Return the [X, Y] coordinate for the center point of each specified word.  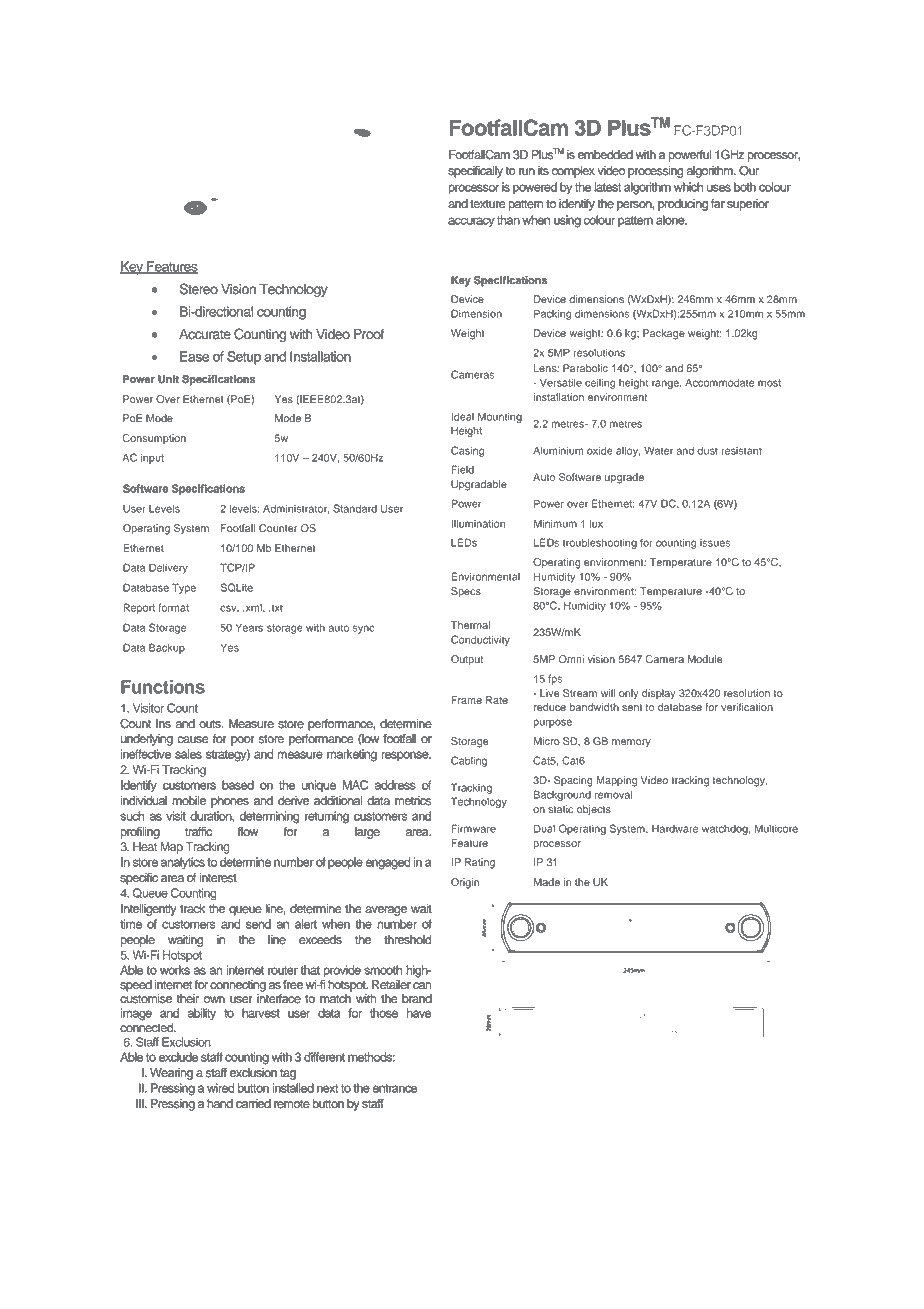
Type [184, 588]
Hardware [675, 829]
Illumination [478, 523]
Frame [466, 700]
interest [218, 878]
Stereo [199, 289]
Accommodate [719, 382]
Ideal [462, 417]
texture [487, 204]
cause [192, 740]
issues [715, 543]
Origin [465, 883]
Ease [194, 356]
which [688, 187]
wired [220, 1088]
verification [747, 707]
